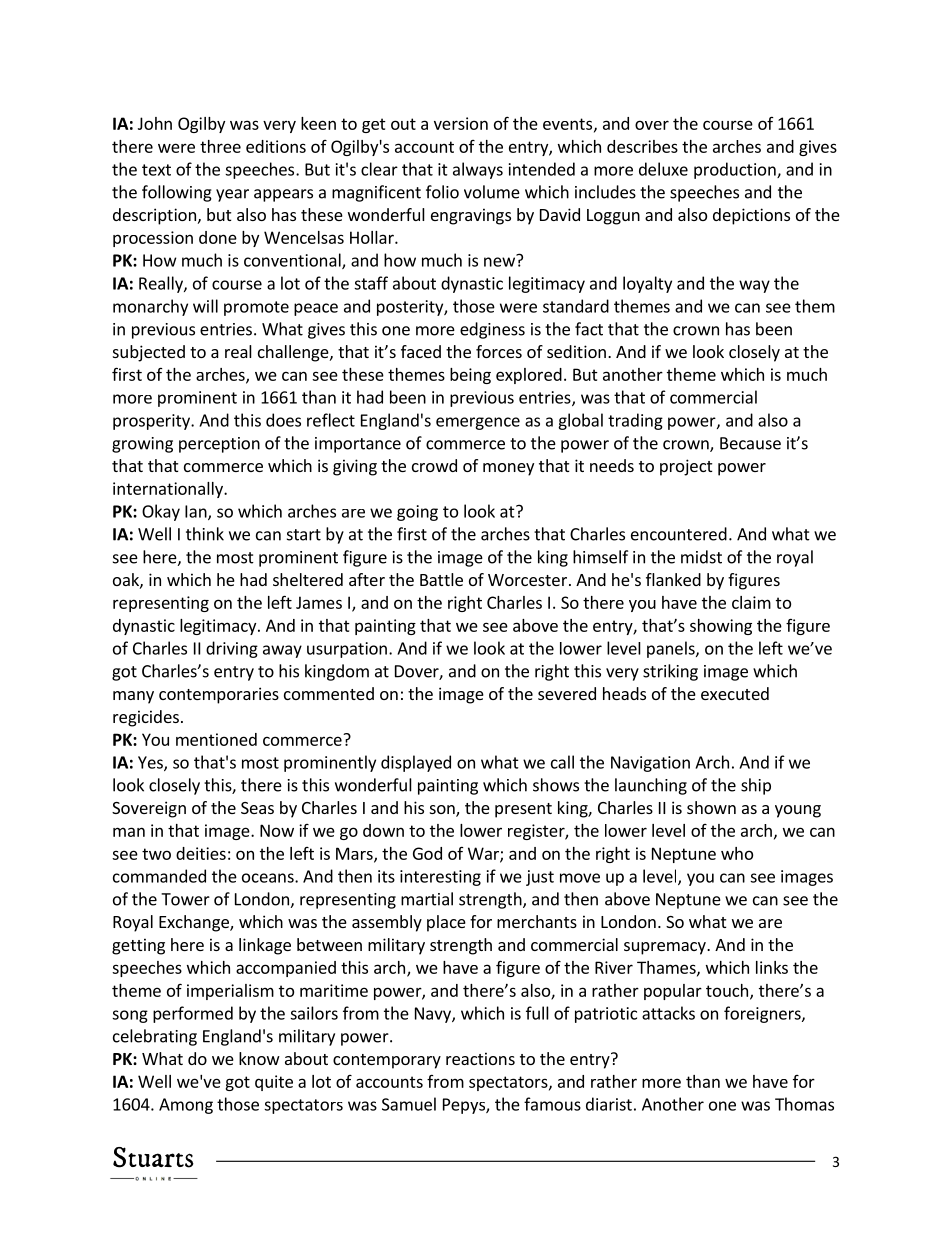 The image size is (952, 1233). What do you see at coordinates (186, 1106) in the document?
I see `Among` at bounding box center [186, 1106].
